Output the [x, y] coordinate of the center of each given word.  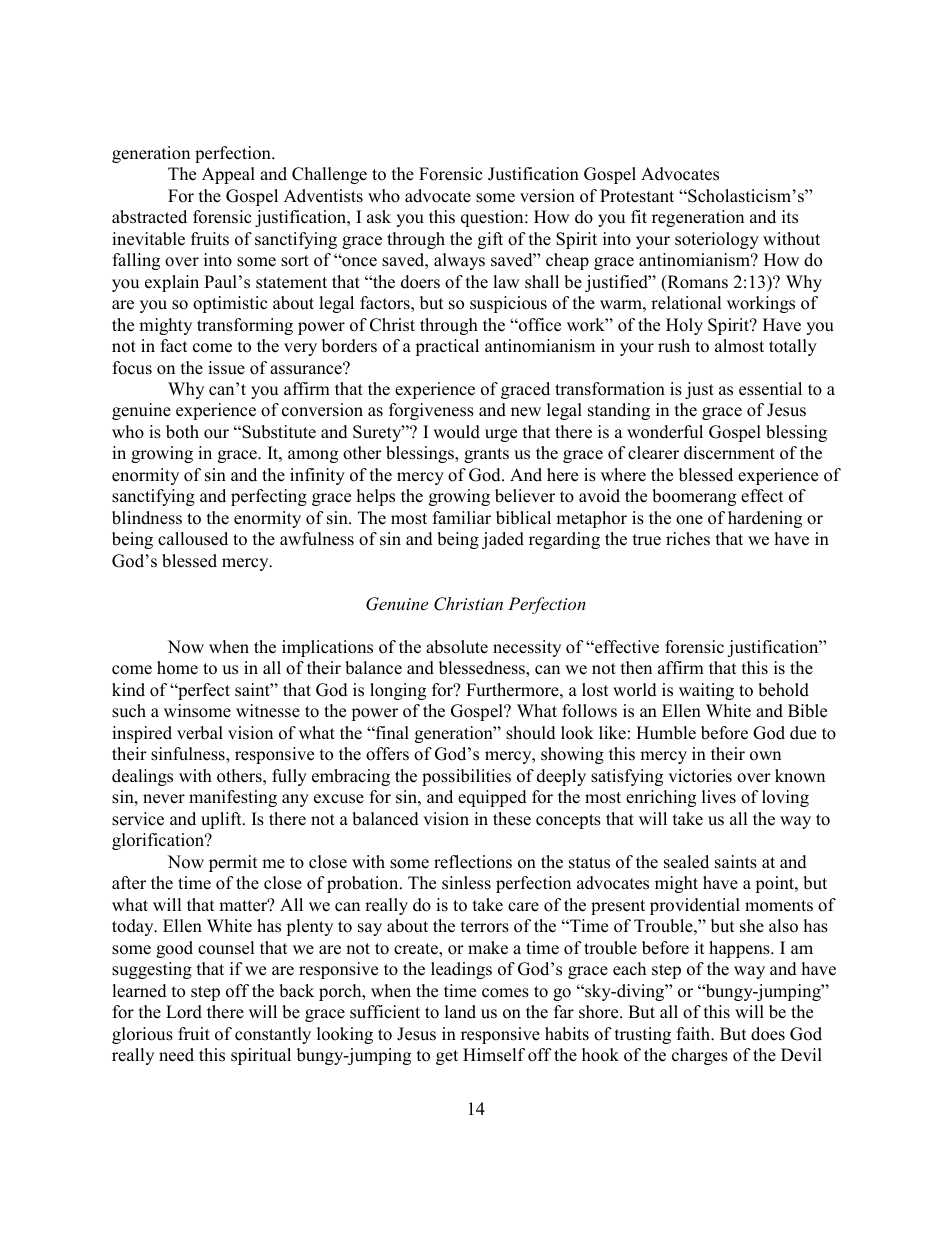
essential [770, 389]
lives [719, 797]
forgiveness [431, 411]
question [493, 218]
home [177, 668]
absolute [457, 647]
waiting [706, 691]
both [182, 432]
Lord [184, 1012]
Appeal [228, 175]
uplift [222, 820]
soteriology [717, 240]
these [512, 819]
